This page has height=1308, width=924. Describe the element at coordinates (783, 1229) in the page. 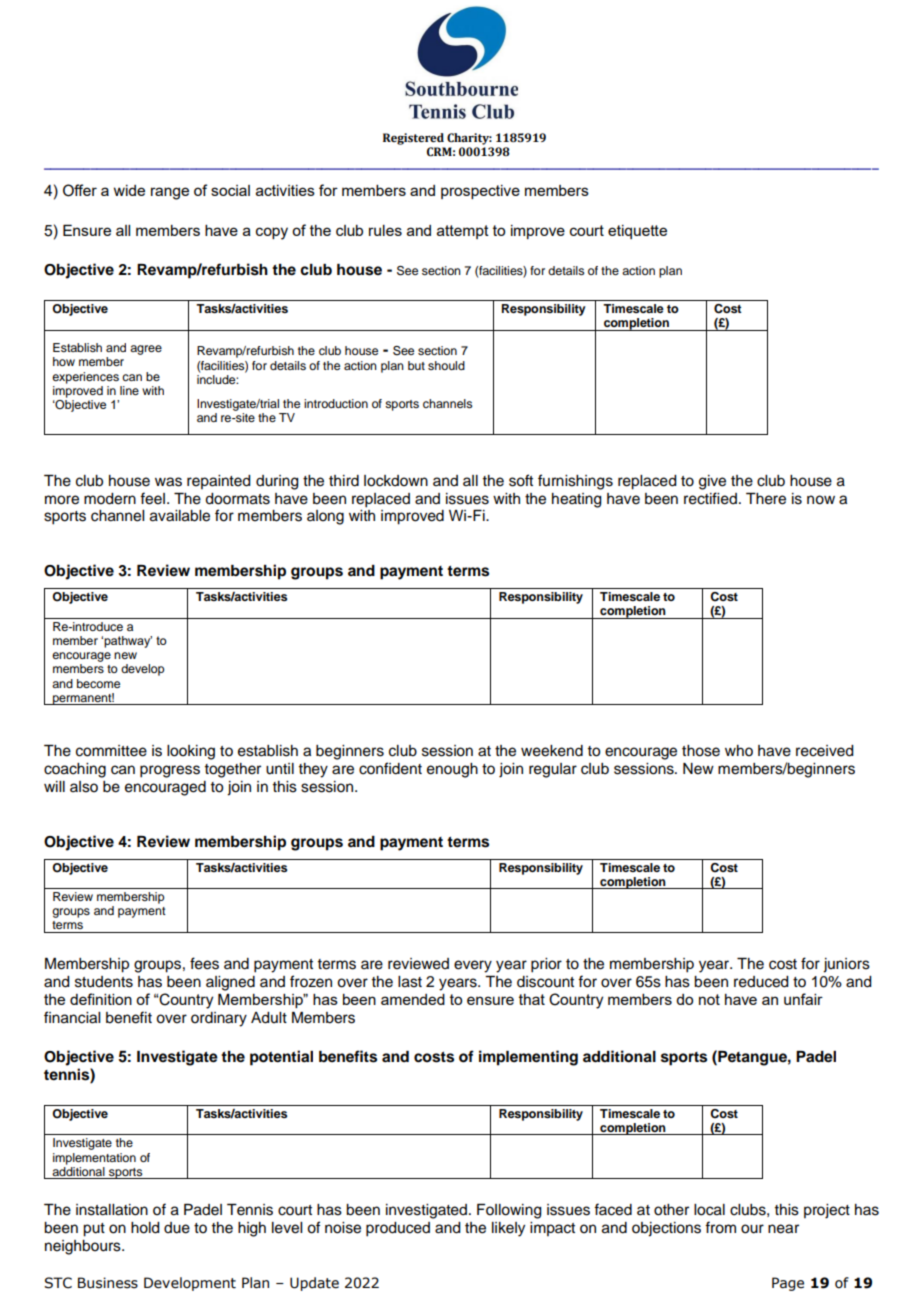

I see `near` at that location.
